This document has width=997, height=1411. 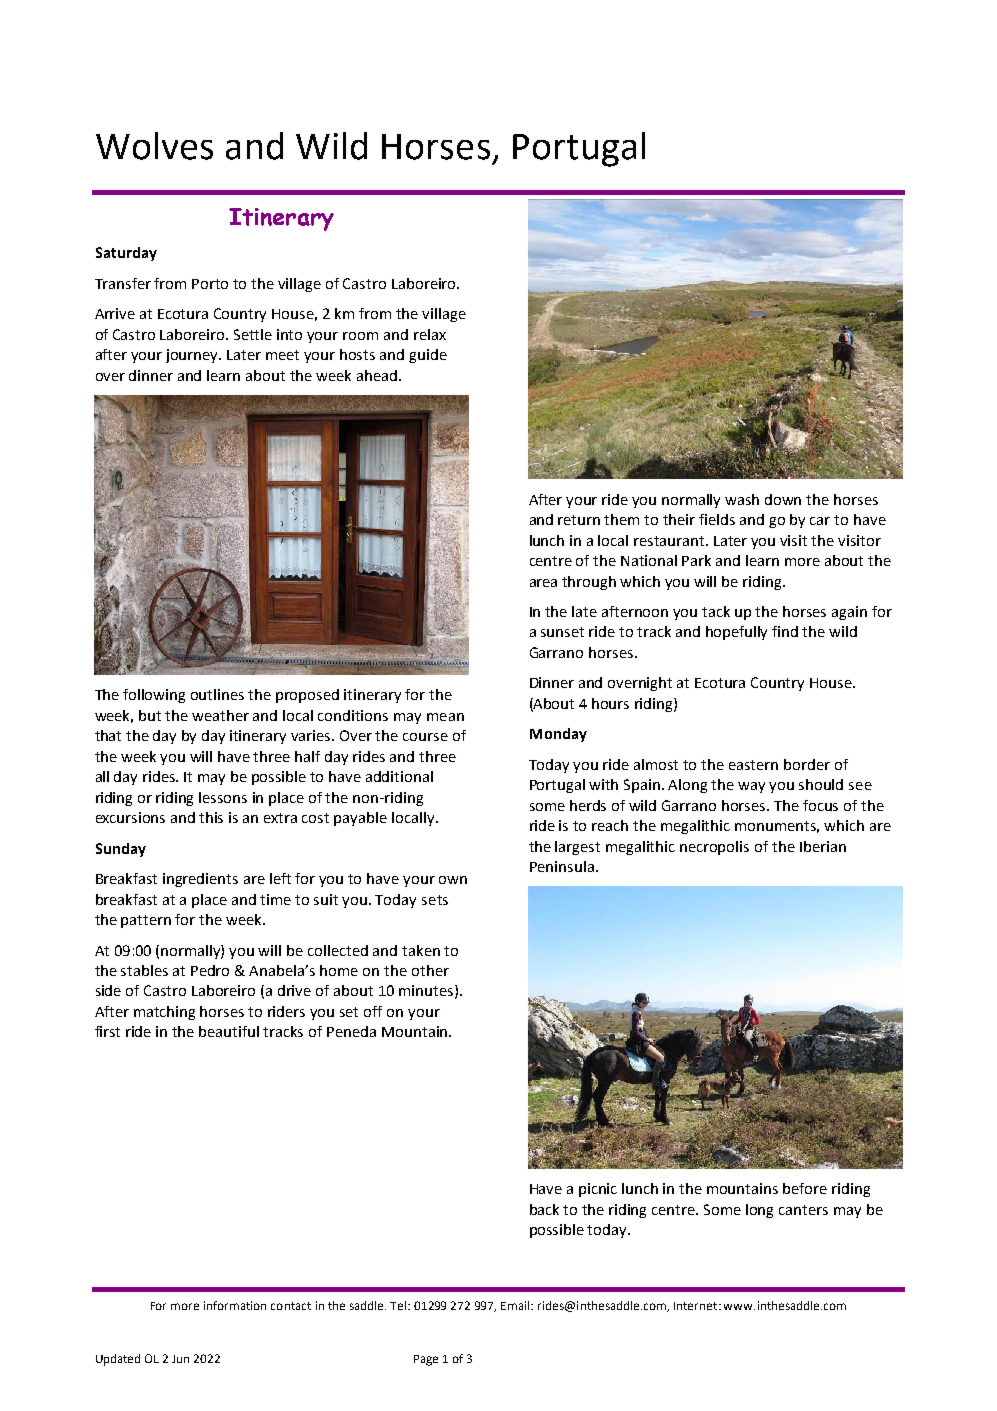 What do you see at coordinates (430, 970) in the document?
I see `other` at bounding box center [430, 970].
